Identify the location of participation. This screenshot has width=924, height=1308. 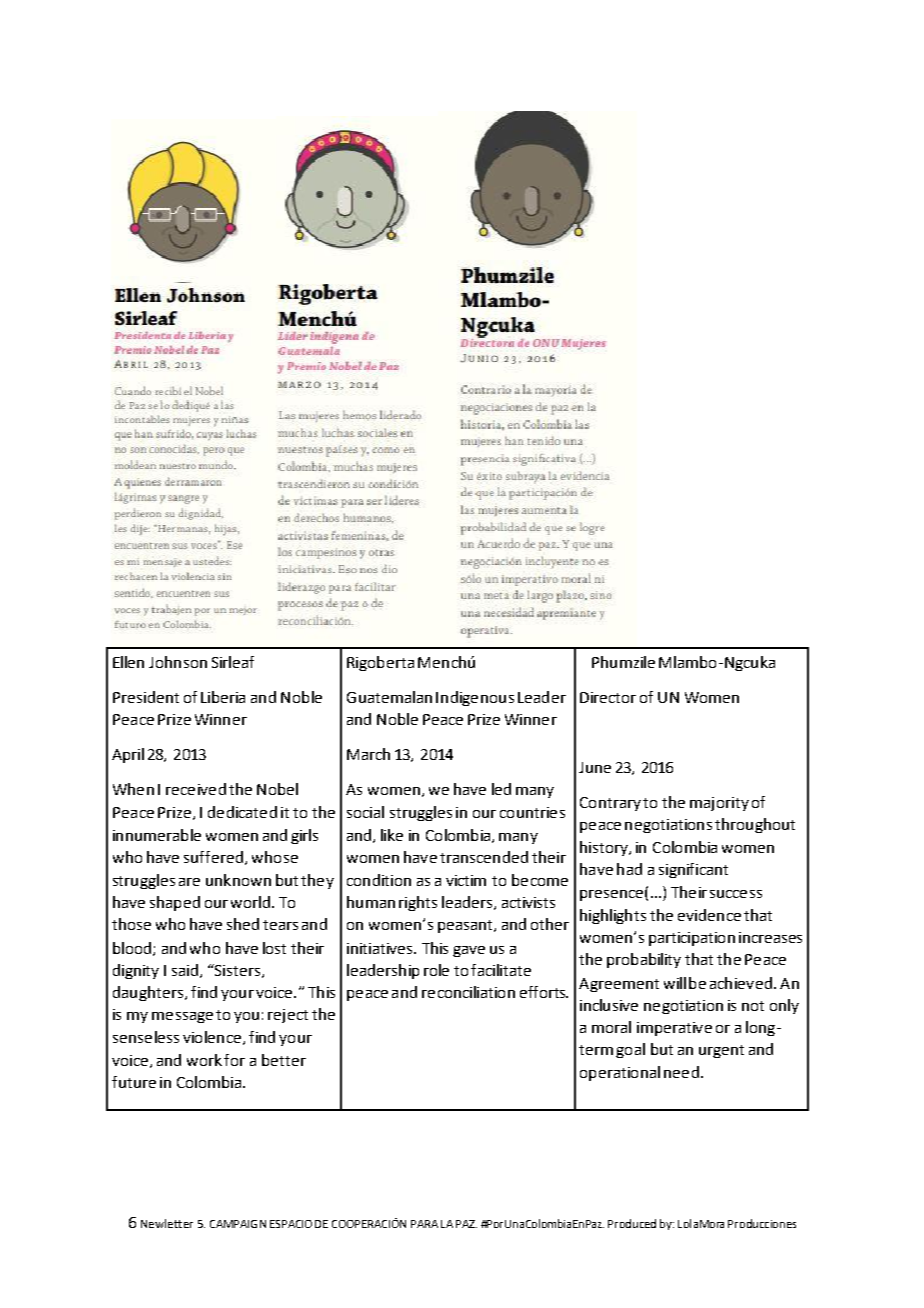
(692, 939).
